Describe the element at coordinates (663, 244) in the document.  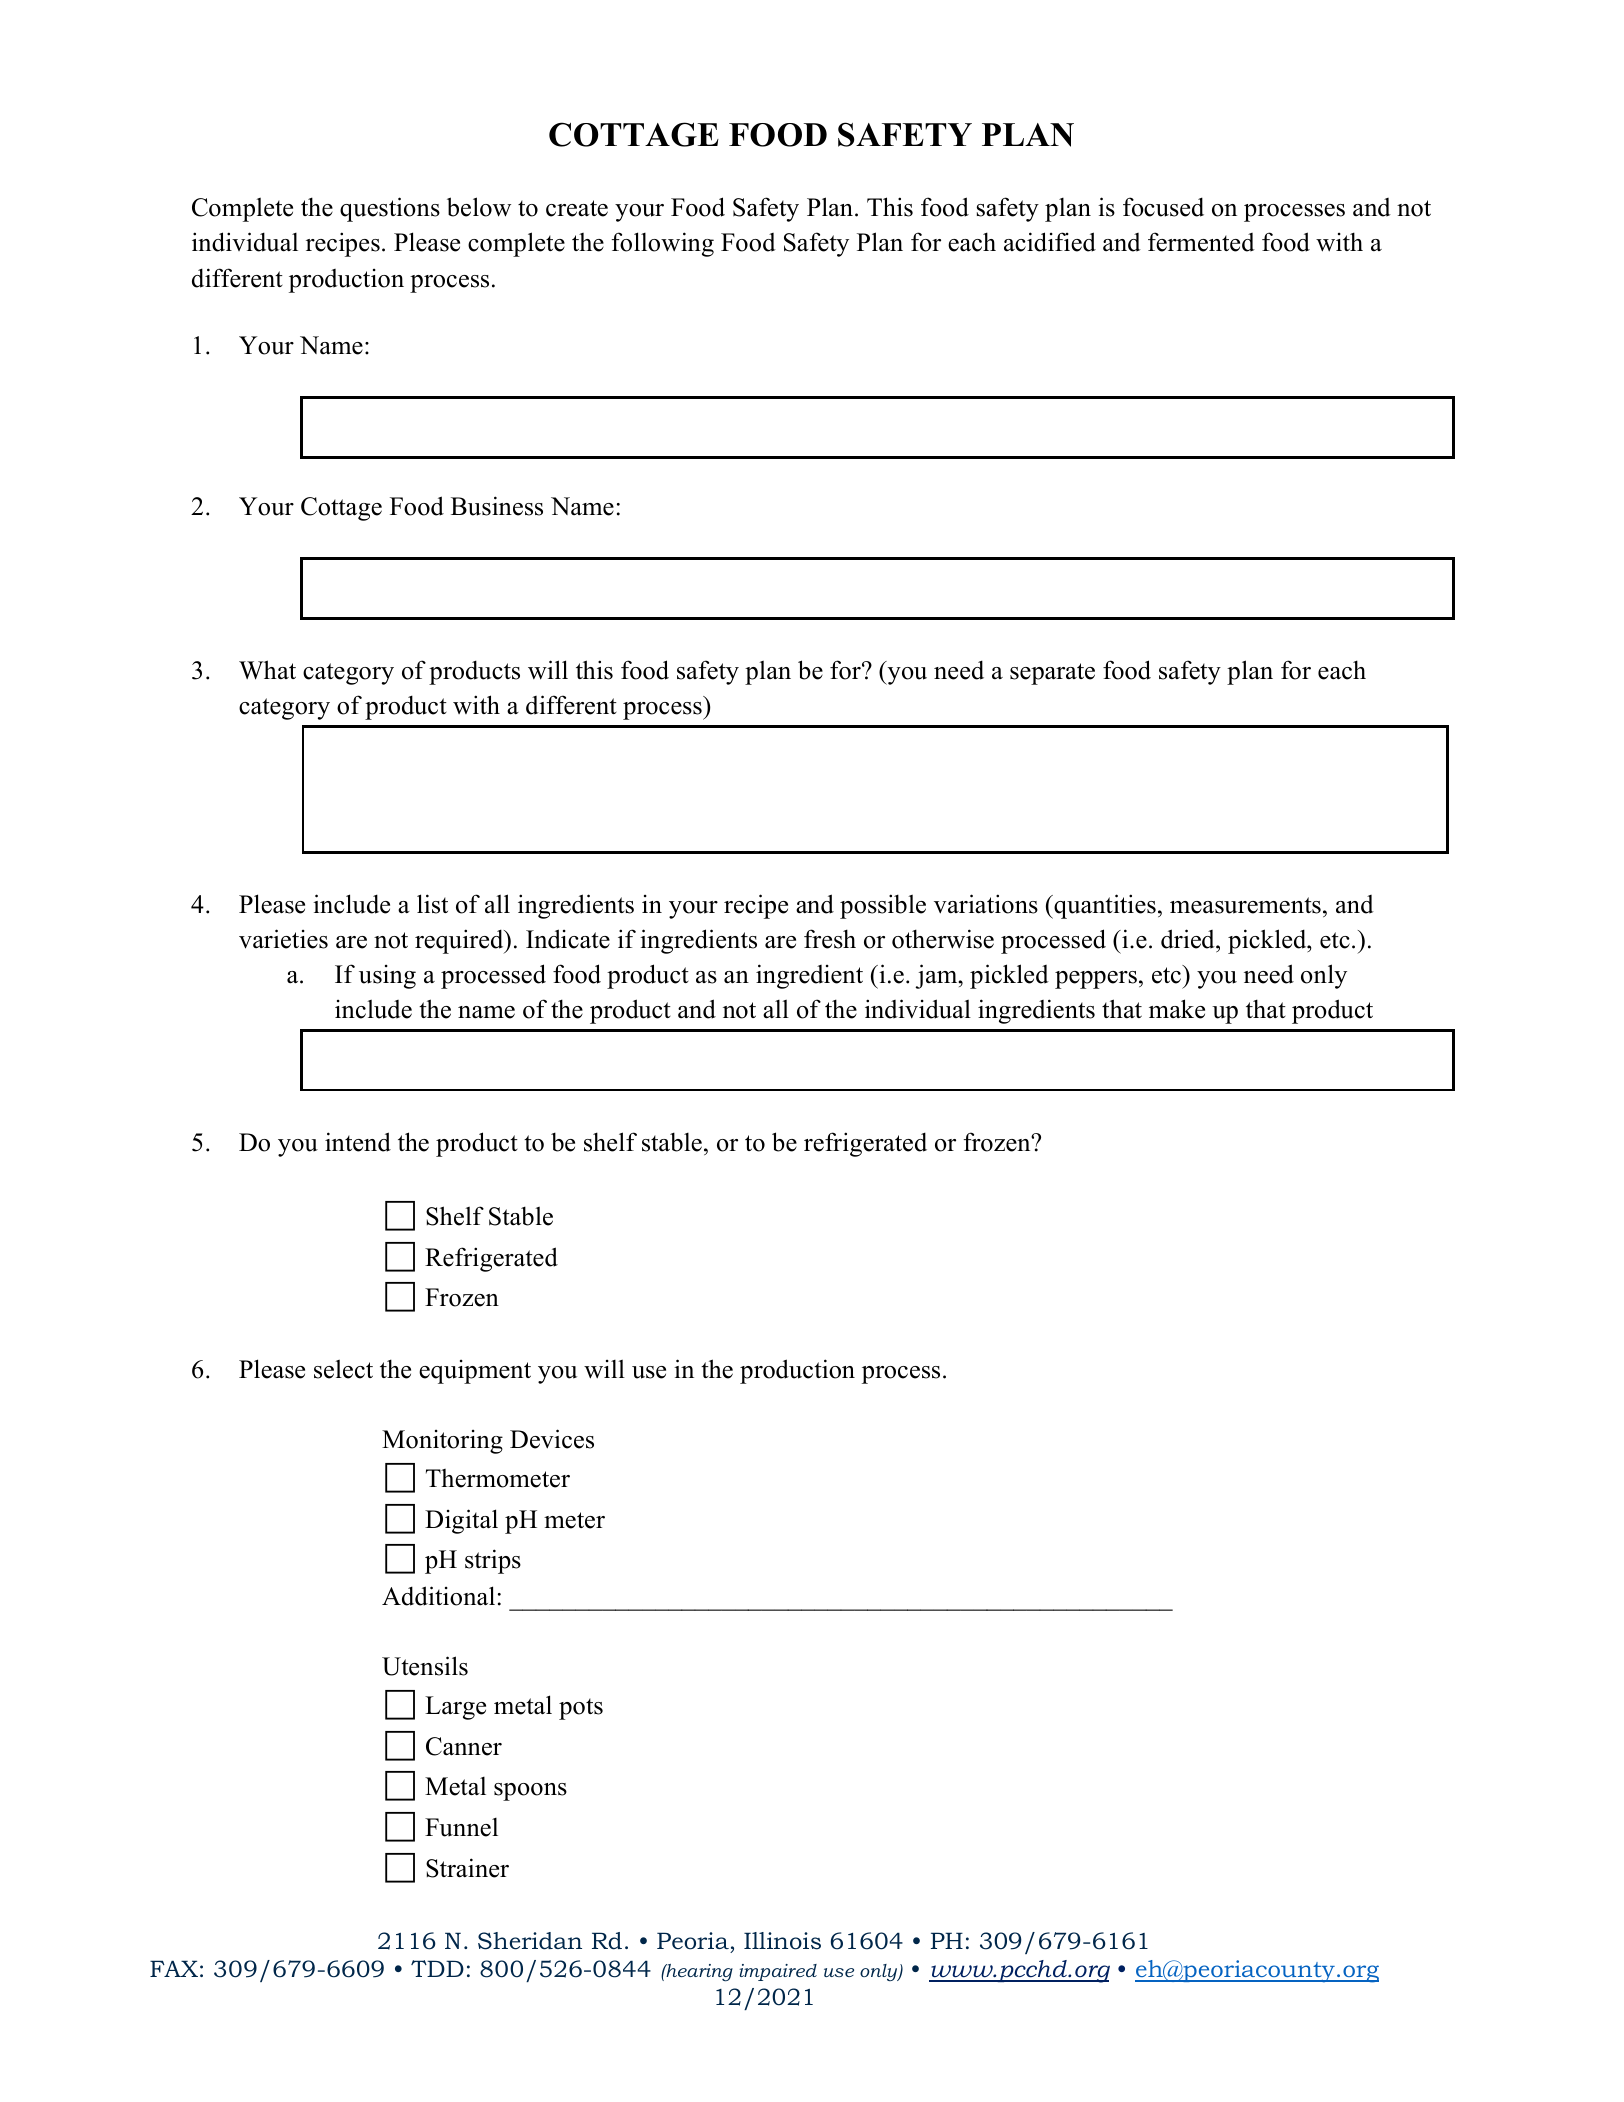
I see `following` at that location.
